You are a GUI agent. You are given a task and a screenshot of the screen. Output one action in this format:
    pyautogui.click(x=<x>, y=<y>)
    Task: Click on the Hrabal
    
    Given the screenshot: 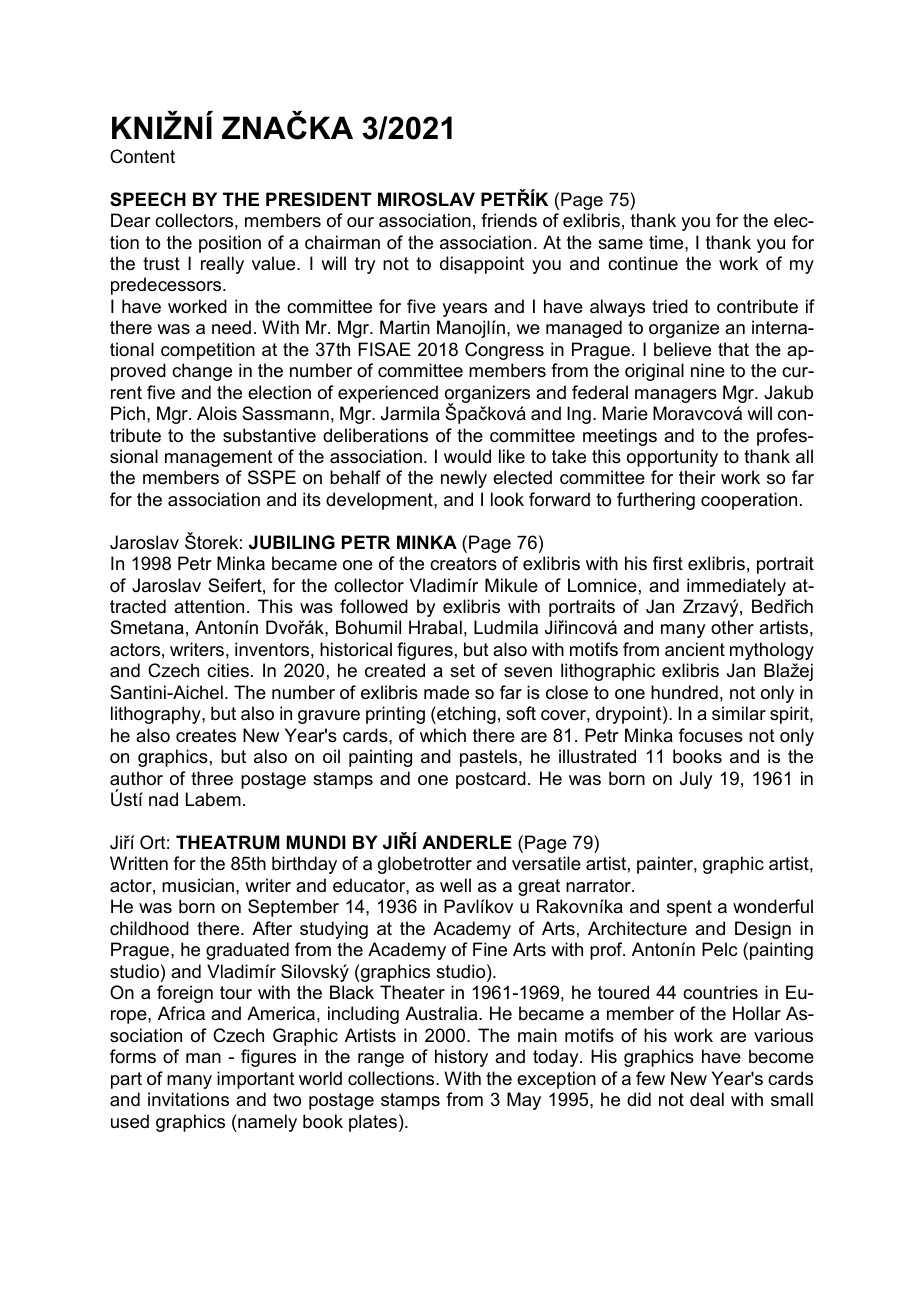 What is the action you would take?
    pyautogui.click(x=435, y=627)
